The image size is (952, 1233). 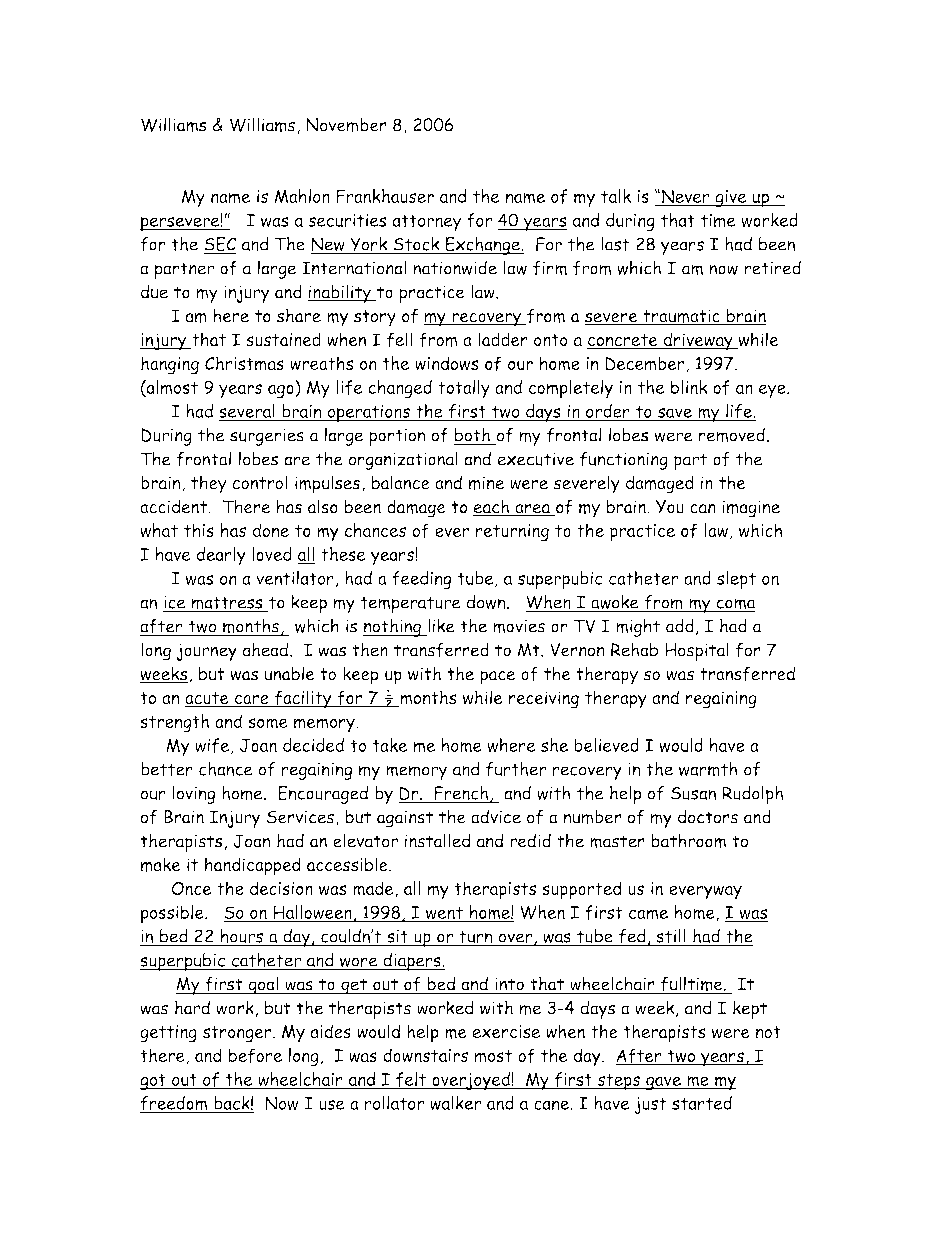 I want to click on give, so click(x=731, y=198).
